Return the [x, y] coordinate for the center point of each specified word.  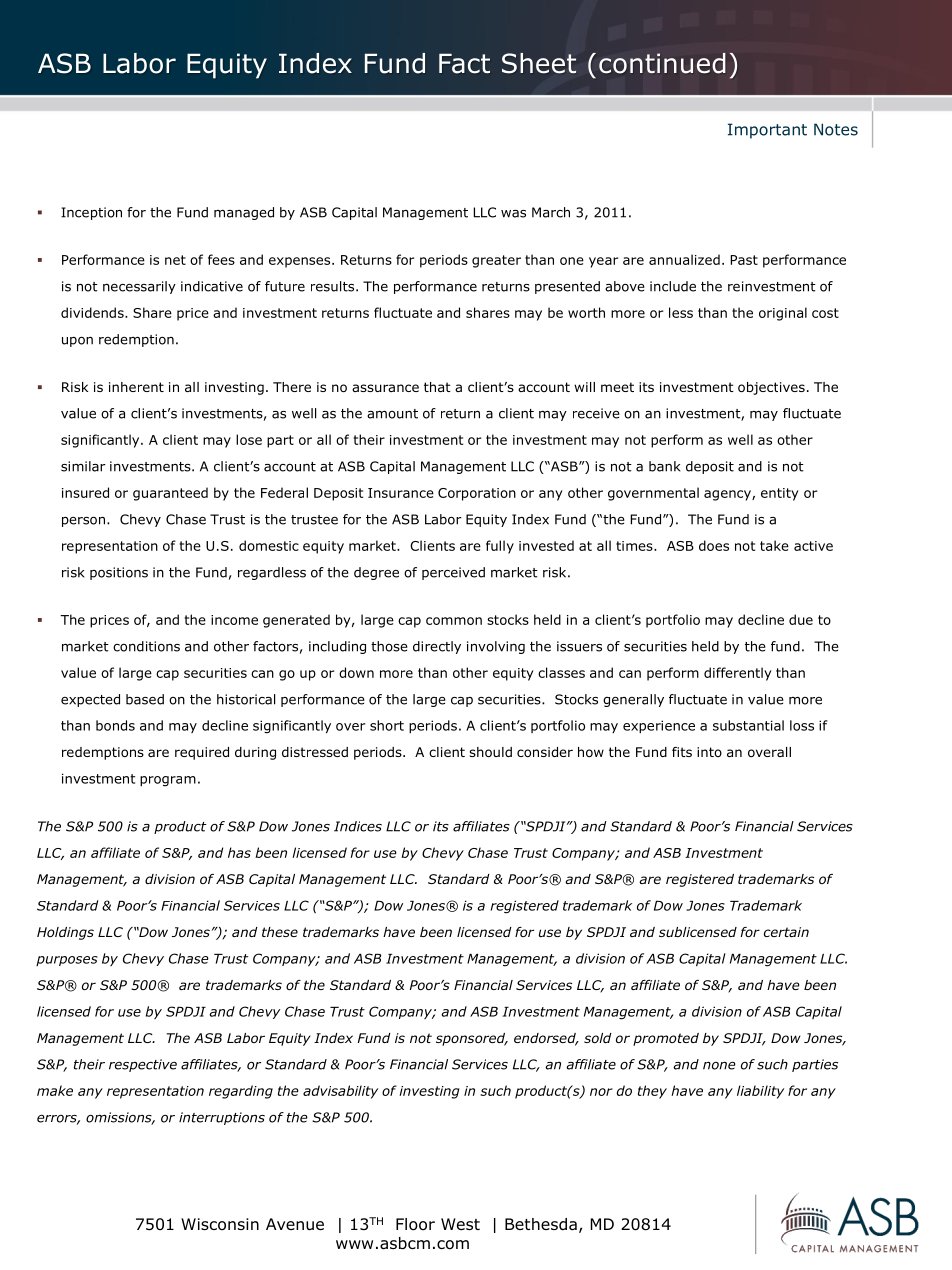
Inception [91, 213]
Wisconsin [220, 1224]
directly [437, 647]
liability [760, 1092]
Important [767, 131]
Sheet [539, 63]
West [460, 1224]
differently [738, 674]
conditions [146, 646]
